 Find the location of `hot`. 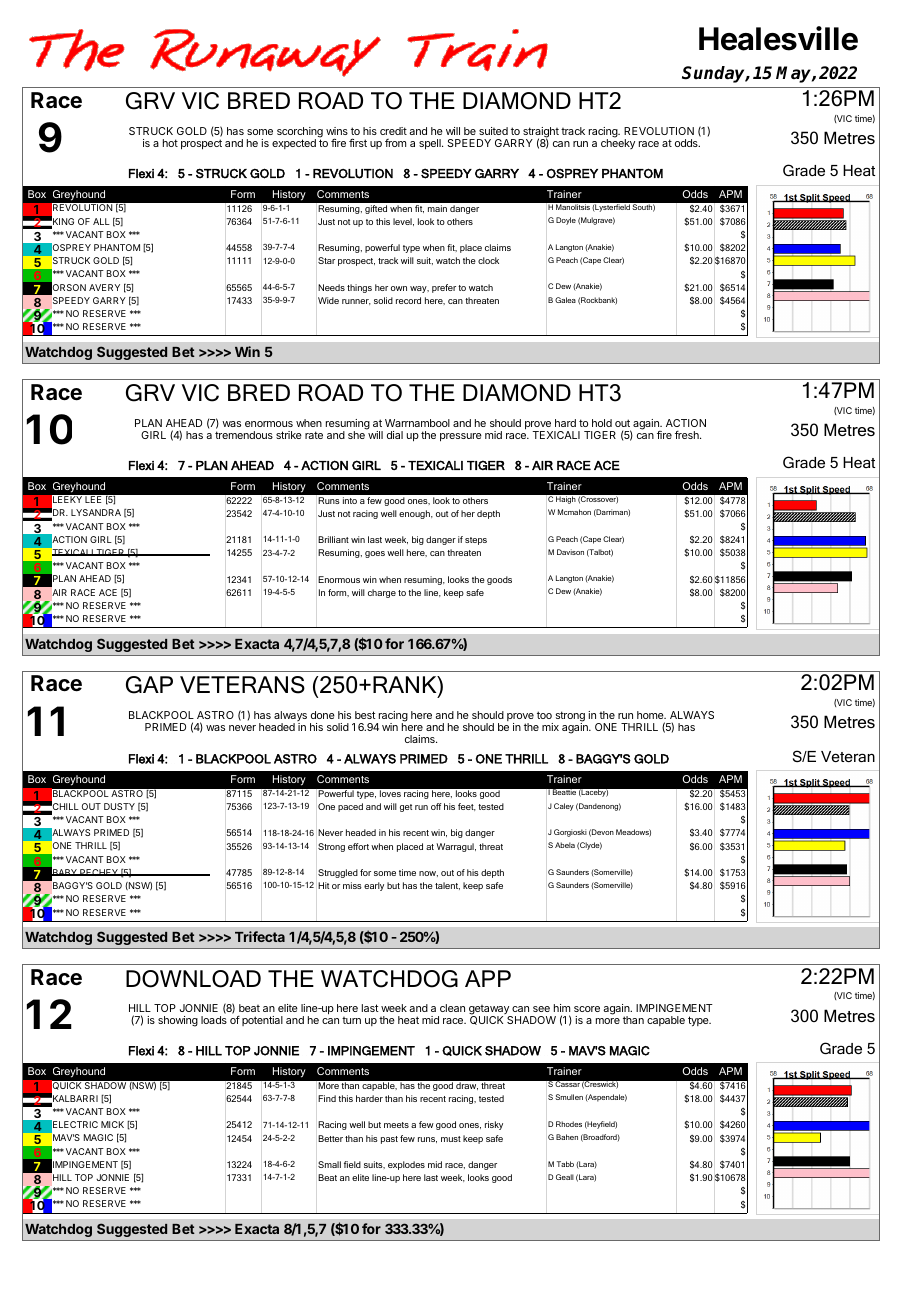

hot is located at coordinates (170, 143).
